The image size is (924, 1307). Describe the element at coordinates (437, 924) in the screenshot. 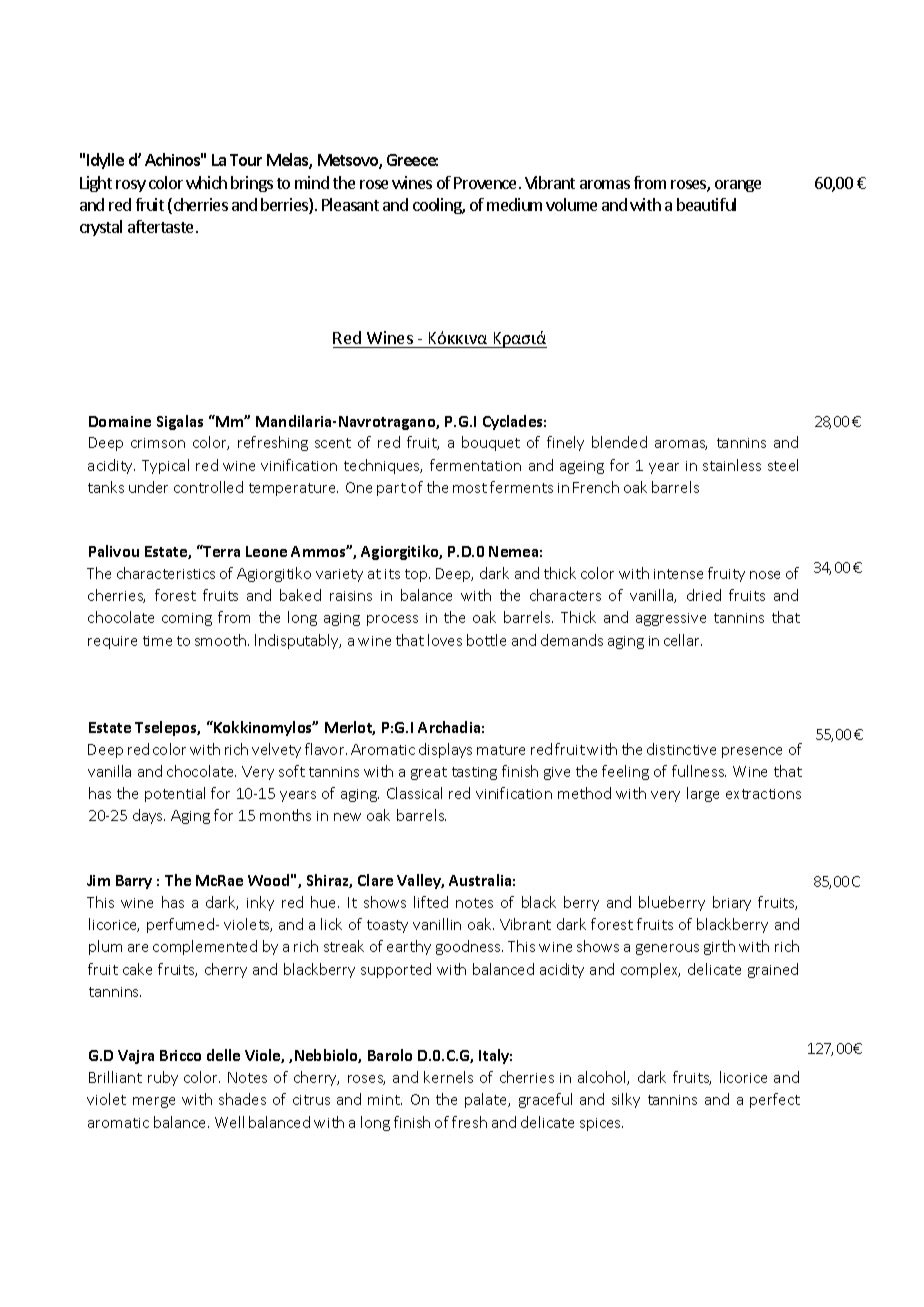

I see `vanillin` at that location.
